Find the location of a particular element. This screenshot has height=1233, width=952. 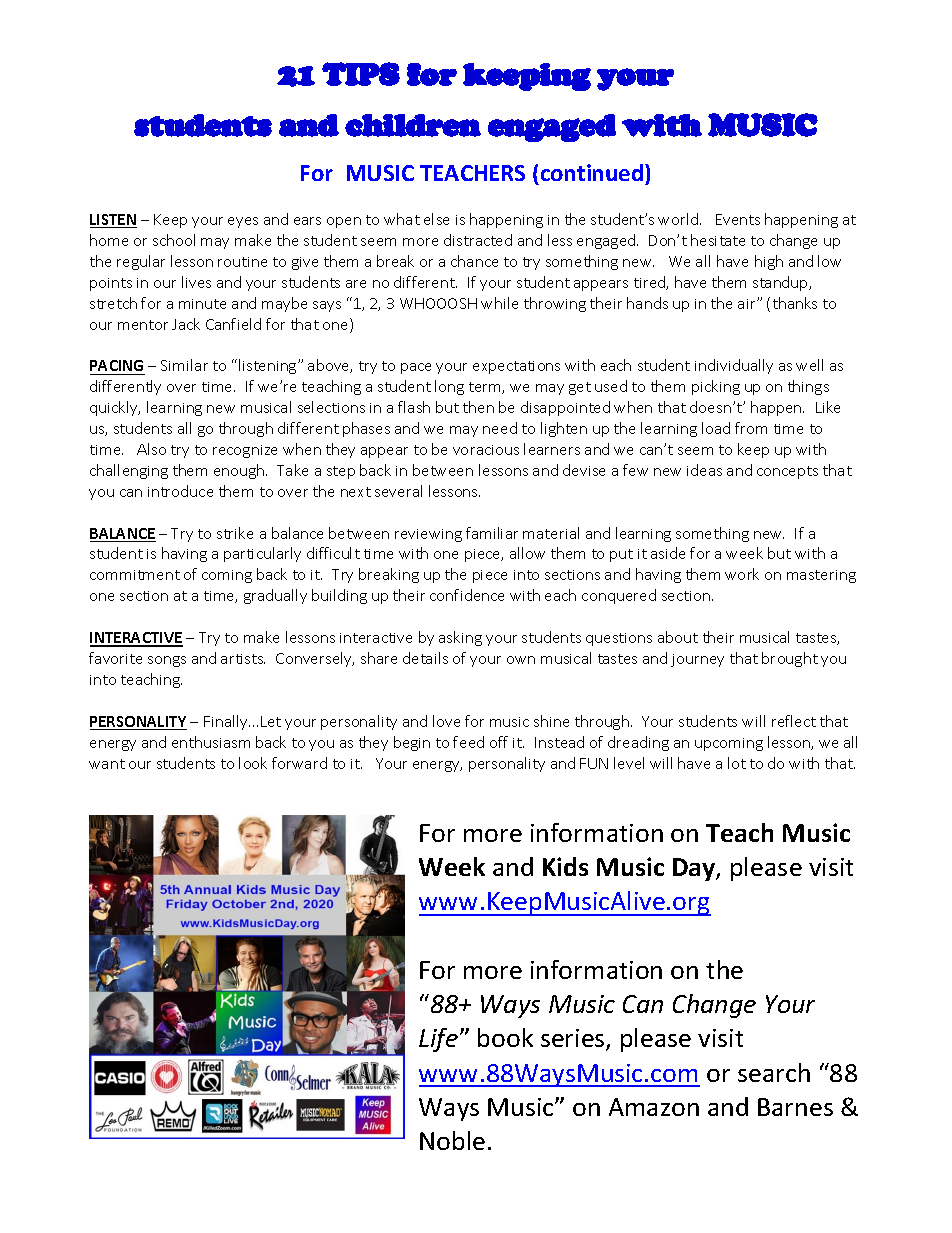

Noble is located at coordinates (452, 1140).
